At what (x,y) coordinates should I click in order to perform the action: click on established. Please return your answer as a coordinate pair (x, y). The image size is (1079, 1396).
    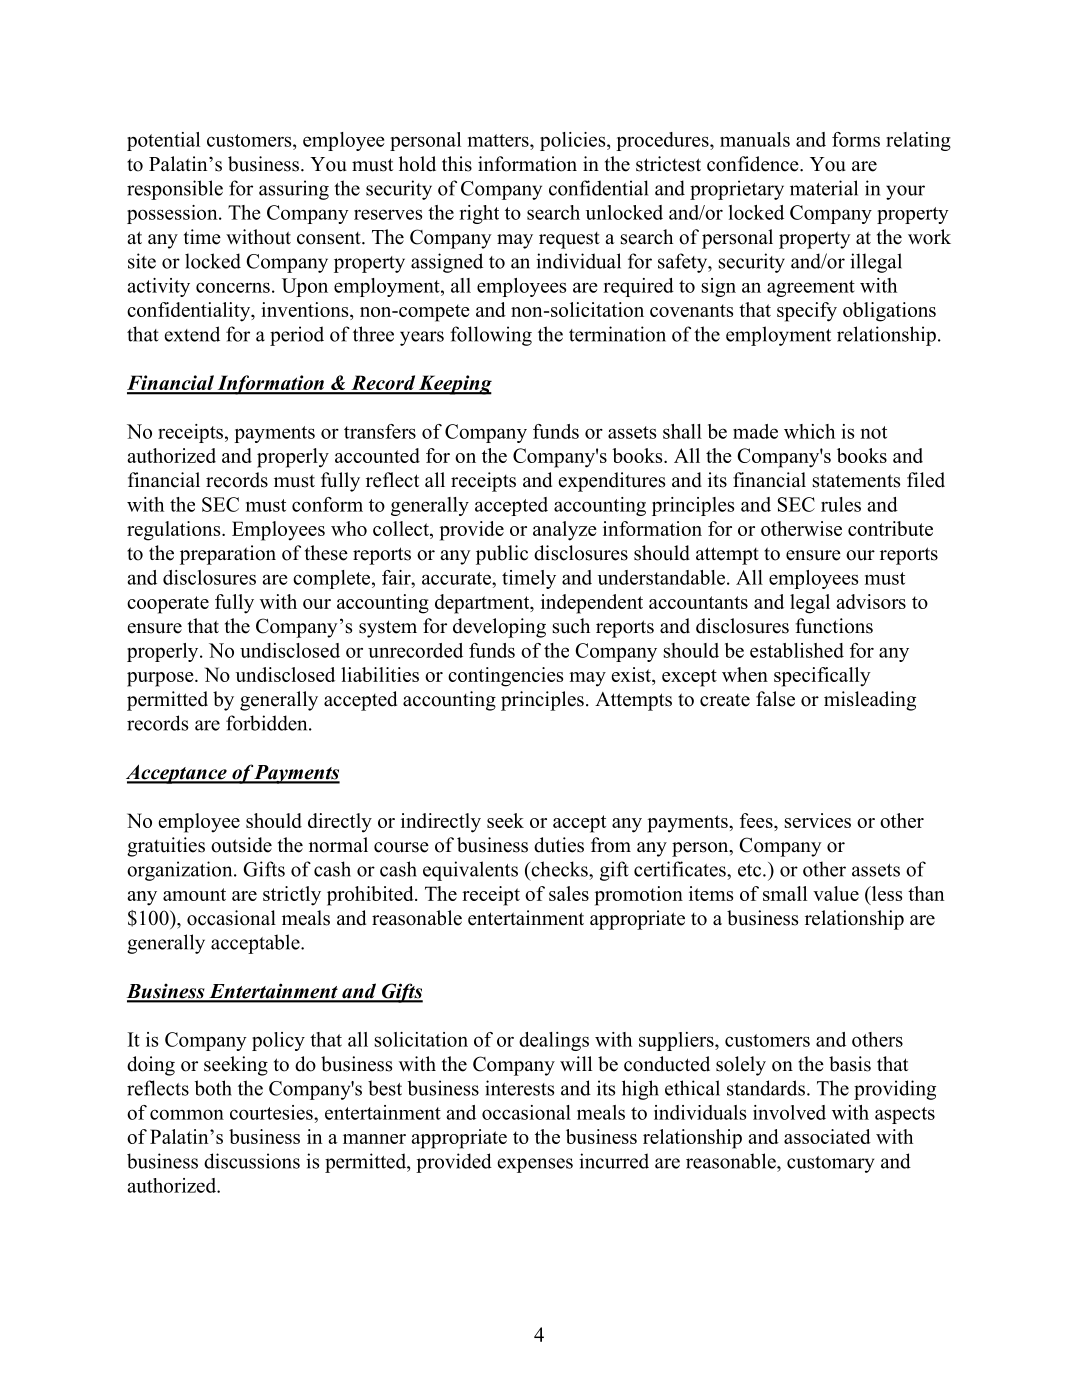
    Looking at the image, I should click on (797, 650).
